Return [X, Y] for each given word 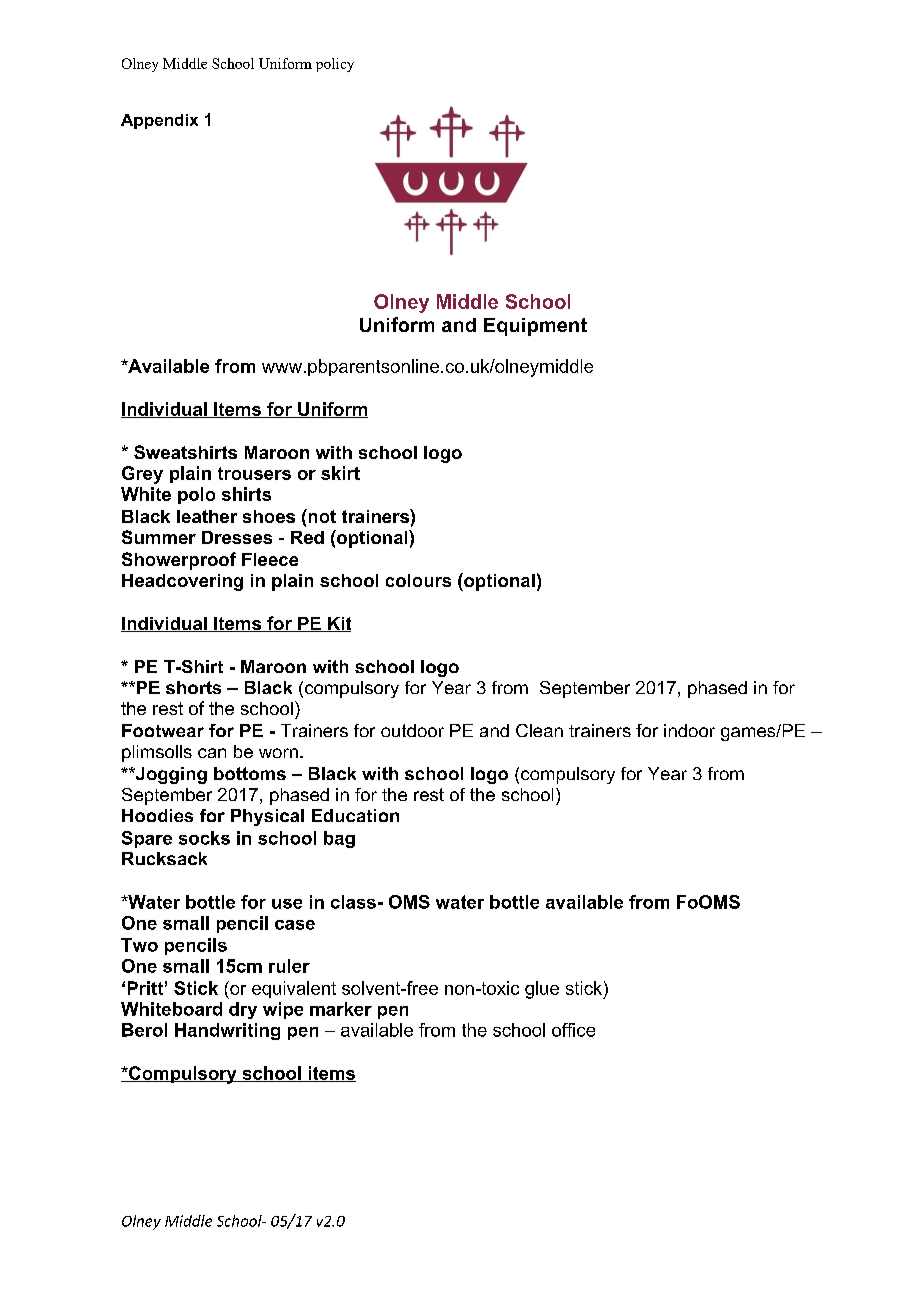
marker [341, 1009]
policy [335, 65]
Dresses [237, 537]
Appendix [159, 121]
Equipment [535, 327]
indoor [689, 730]
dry [243, 1010]
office [573, 1030]
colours [418, 580]
